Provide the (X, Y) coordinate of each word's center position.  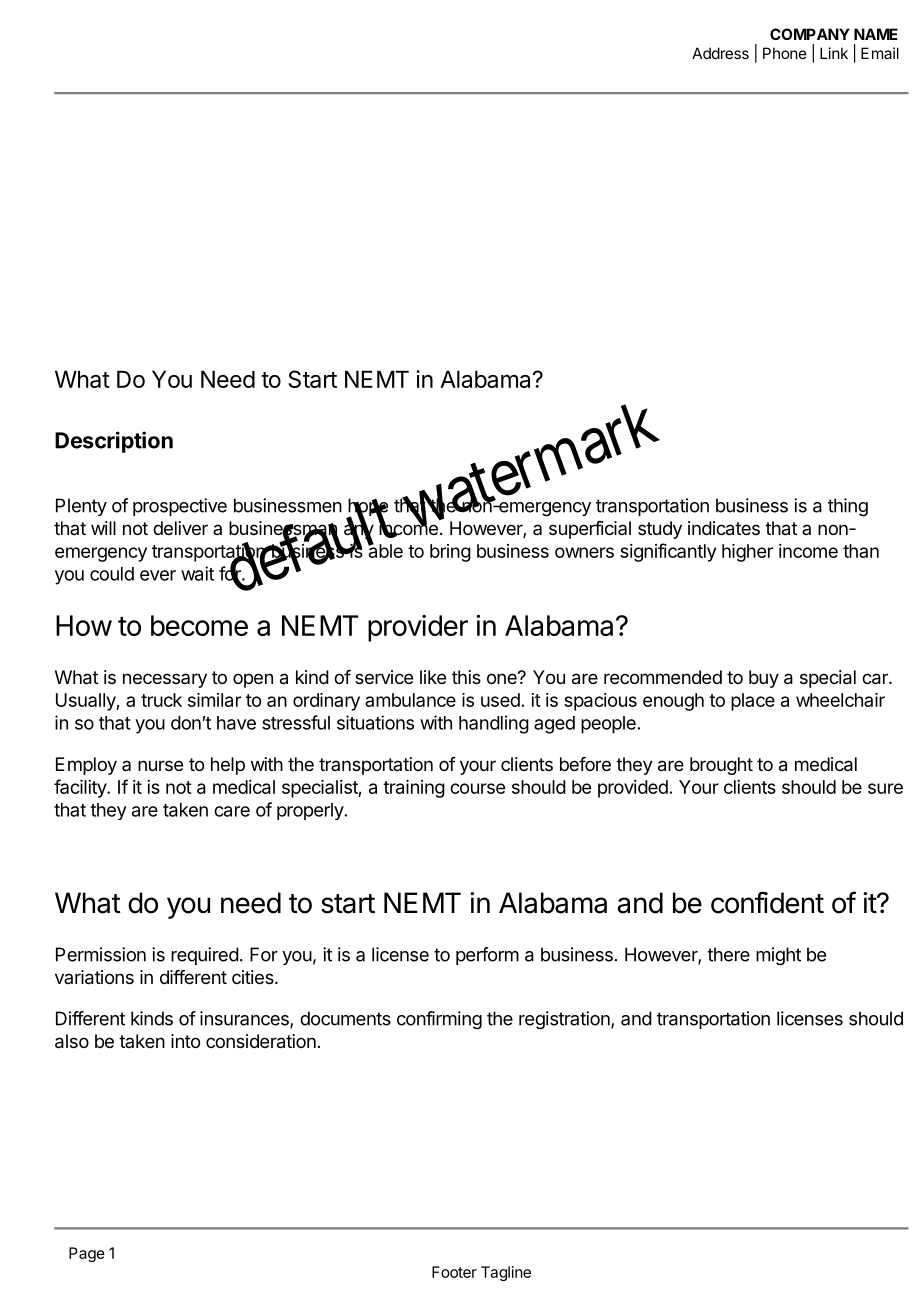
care (232, 811)
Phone (785, 53)
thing (848, 507)
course (477, 788)
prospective (180, 507)
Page (87, 1254)
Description (114, 442)
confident (767, 902)
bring (450, 553)
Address (720, 53)
